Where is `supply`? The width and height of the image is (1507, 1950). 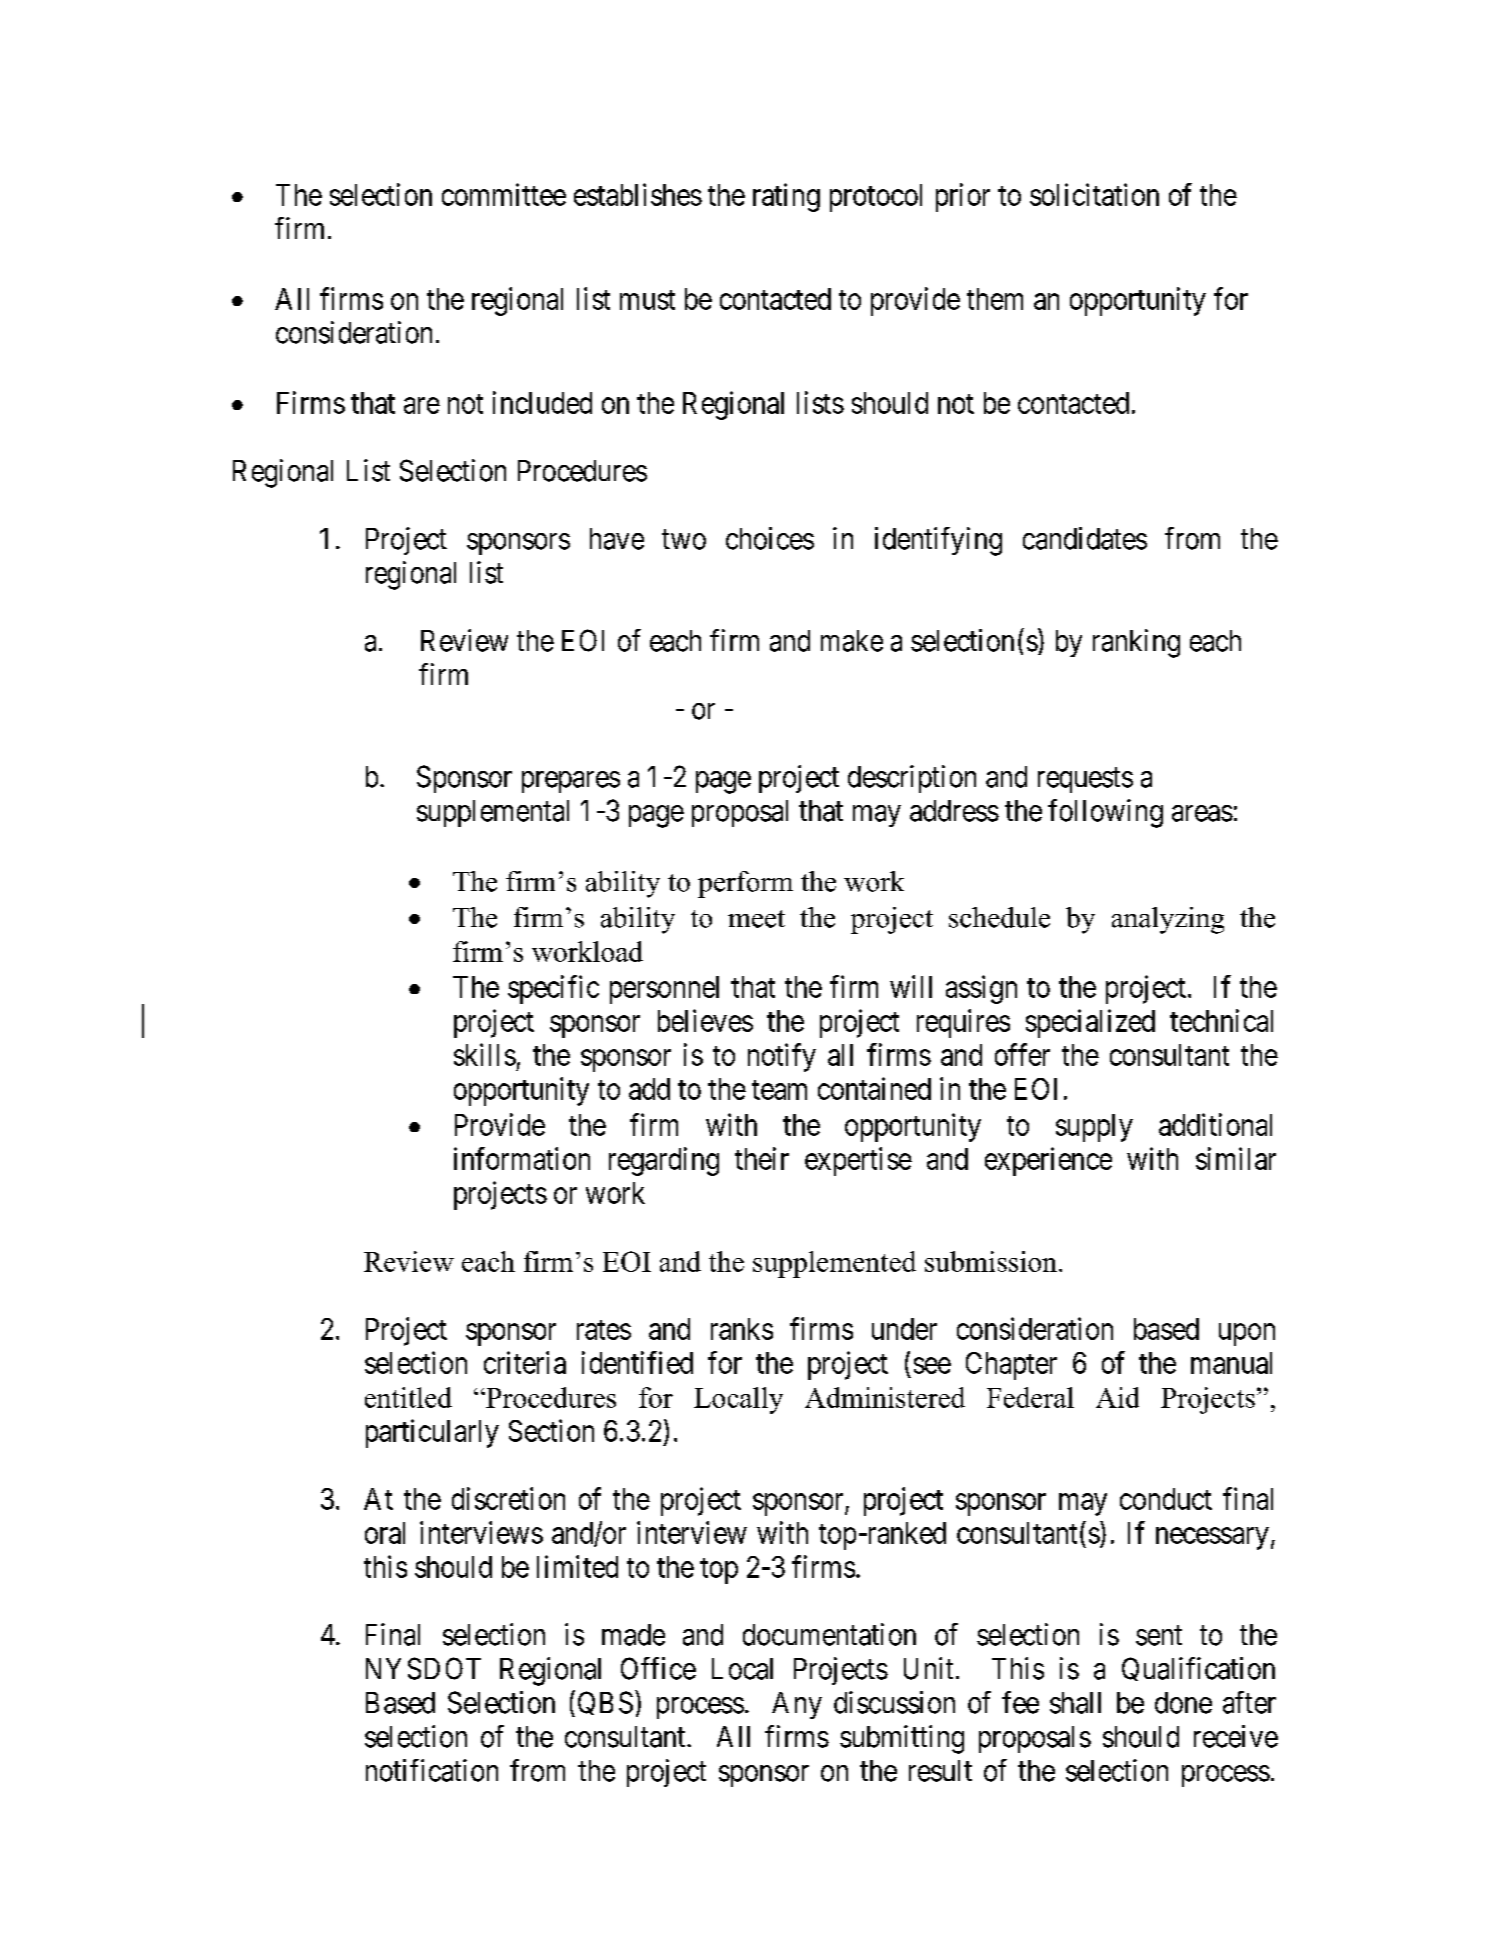 supply is located at coordinates (1094, 1128).
